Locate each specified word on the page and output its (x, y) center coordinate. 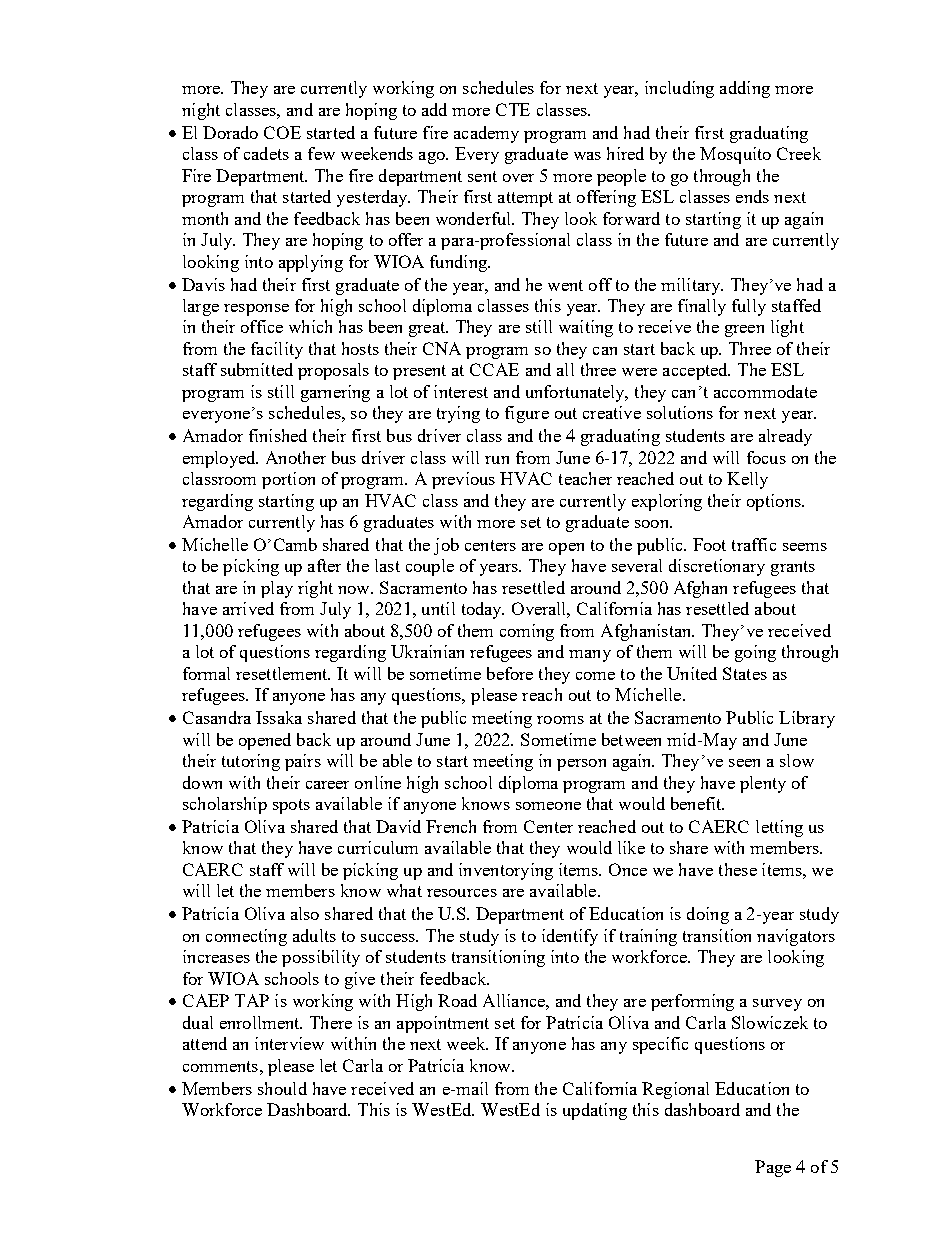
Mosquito (735, 155)
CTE (513, 109)
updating (595, 1111)
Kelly (747, 480)
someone (548, 806)
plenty (763, 784)
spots (291, 806)
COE (282, 132)
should (282, 1088)
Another (296, 457)
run (497, 460)
